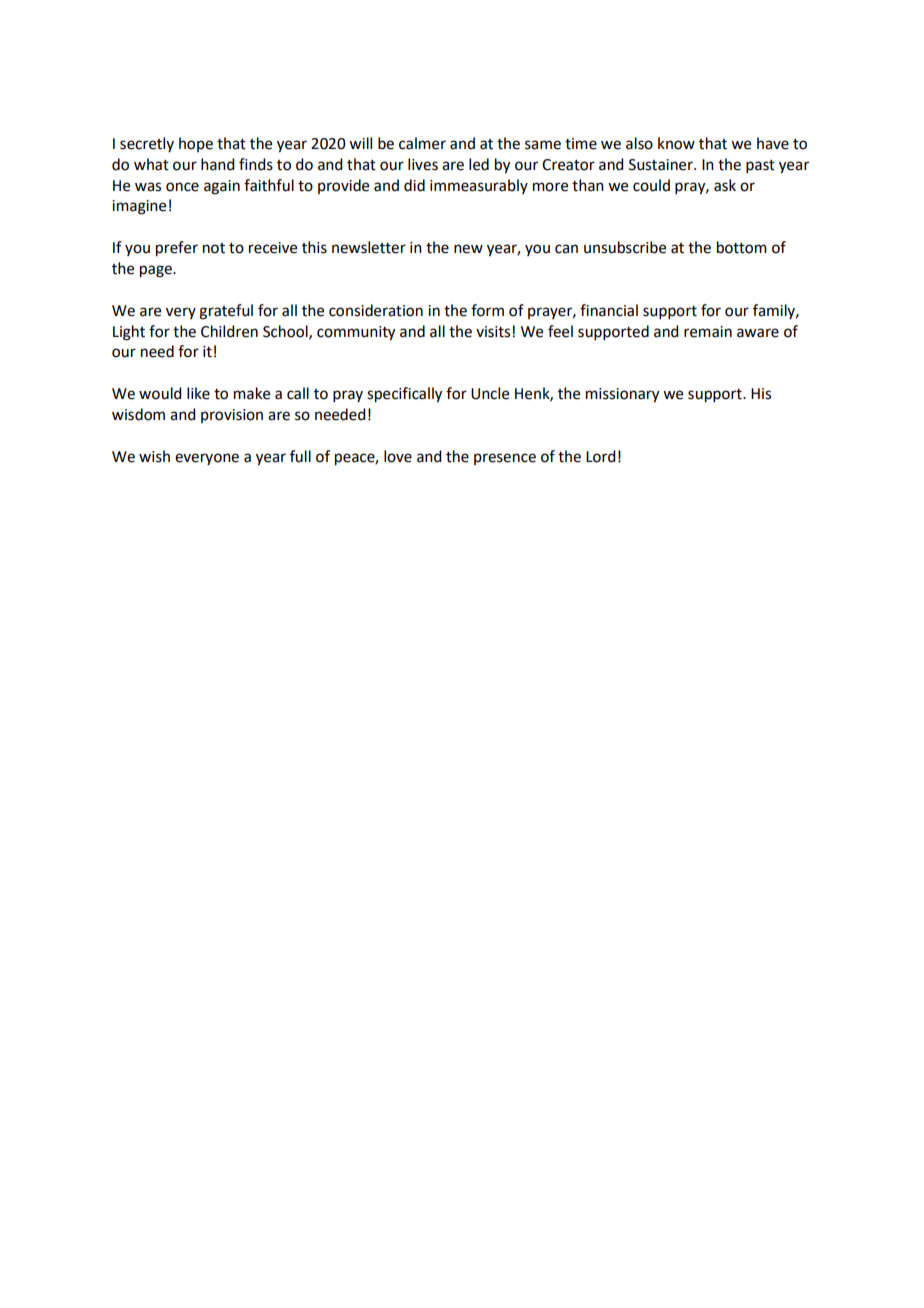 The image size is (924, 1308). I want to click on wish, so click(154, 456).
